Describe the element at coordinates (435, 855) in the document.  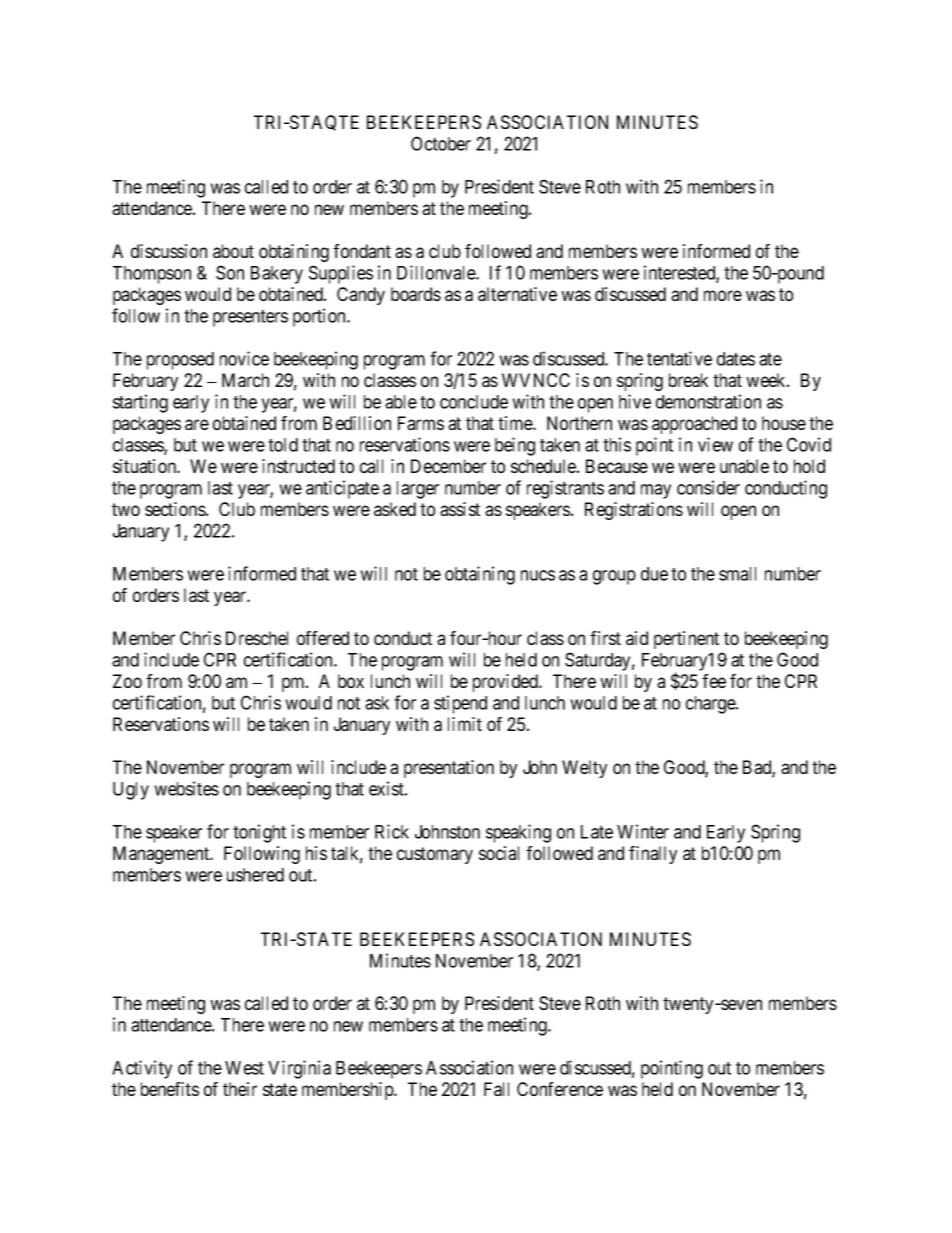
I see `customary` at that location.
